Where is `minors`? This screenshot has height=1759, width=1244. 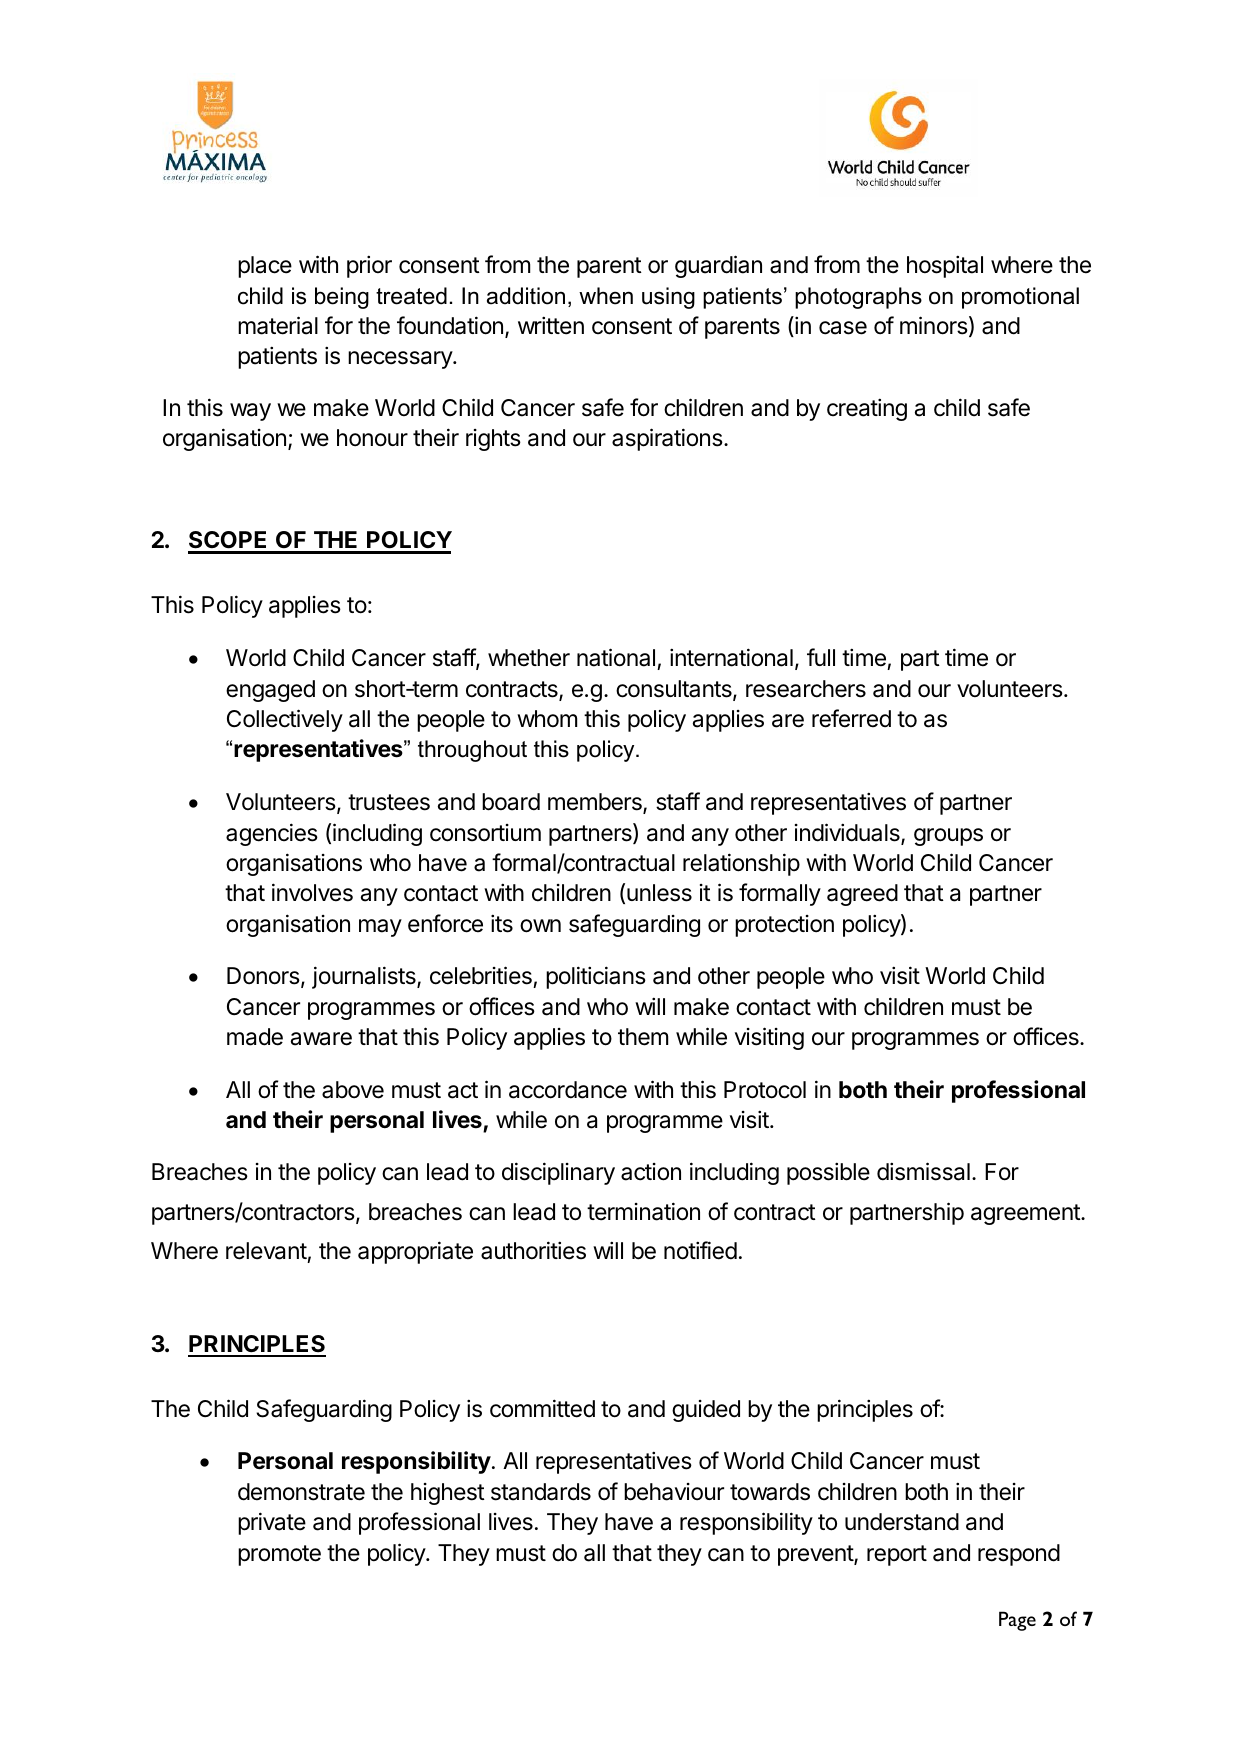 minors is located at coordinates (934, 325).
